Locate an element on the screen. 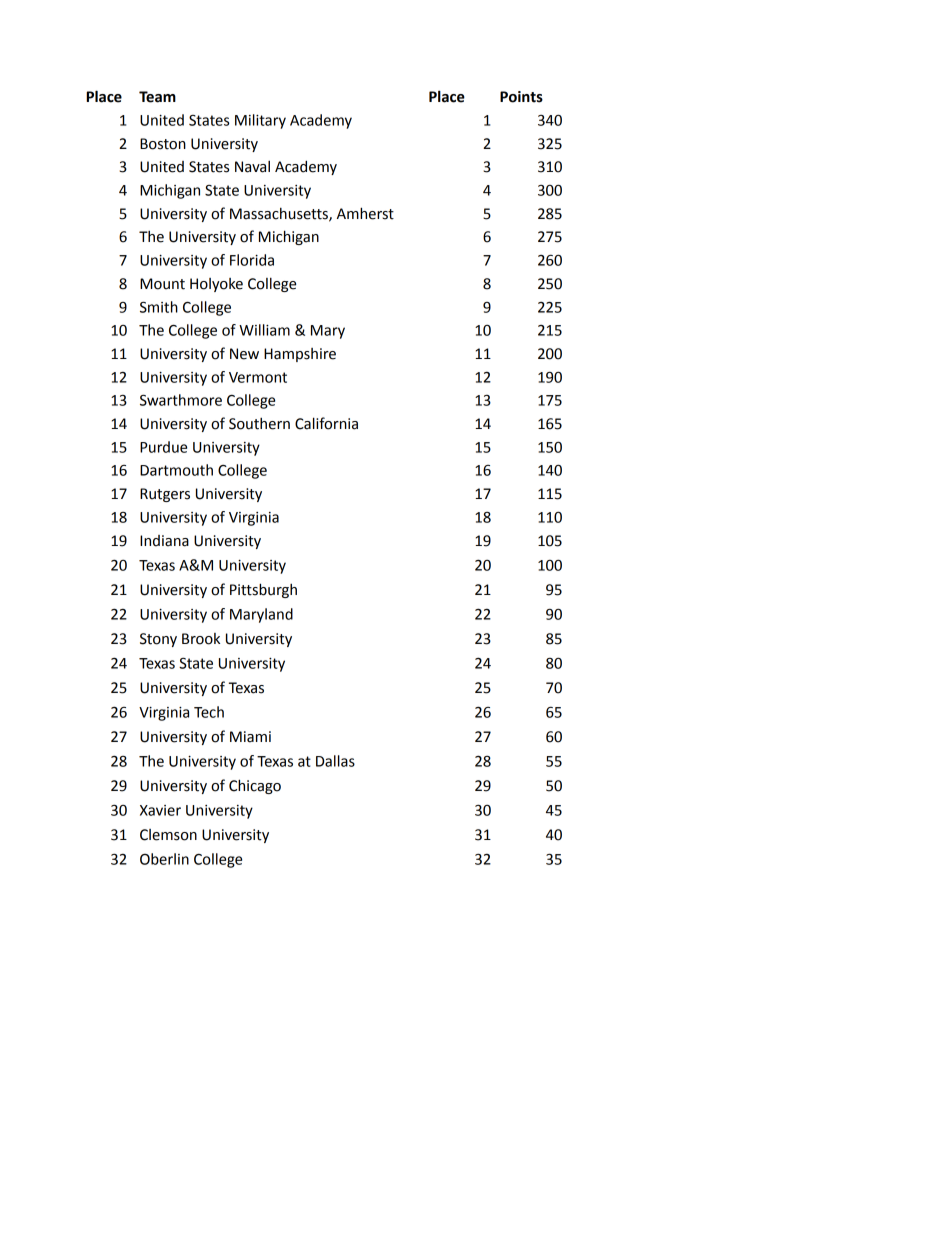 The width and height of the screenshot is (952, 1233). Clemson is located at coordinates (168, 835).
